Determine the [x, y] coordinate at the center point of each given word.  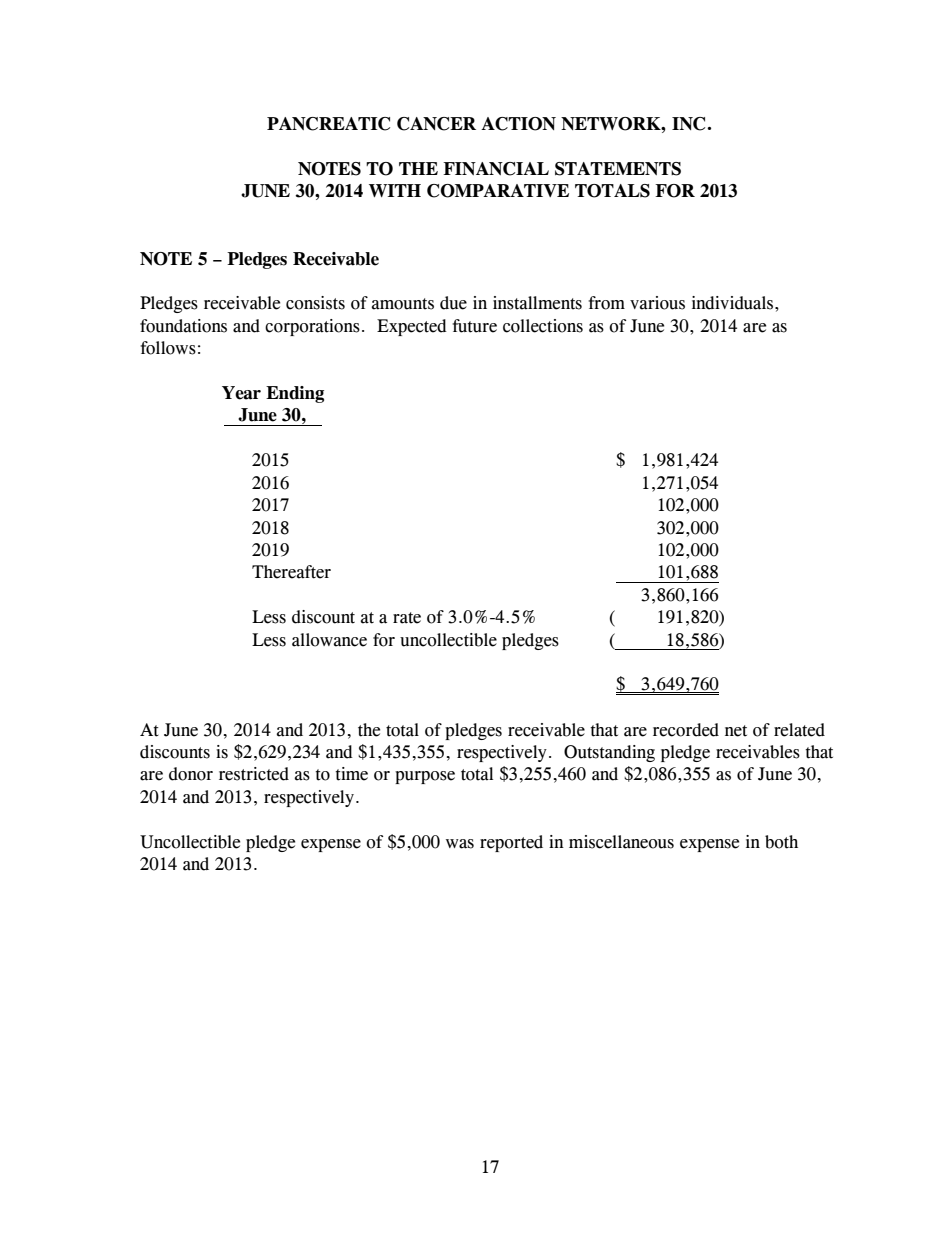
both [781, 842]
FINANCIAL [496, 169]
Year [241, 393]
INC [690, 124]
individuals [734, 303]
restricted [254, 774]
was [460, 844]
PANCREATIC [328, 124]
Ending [295, 394]
